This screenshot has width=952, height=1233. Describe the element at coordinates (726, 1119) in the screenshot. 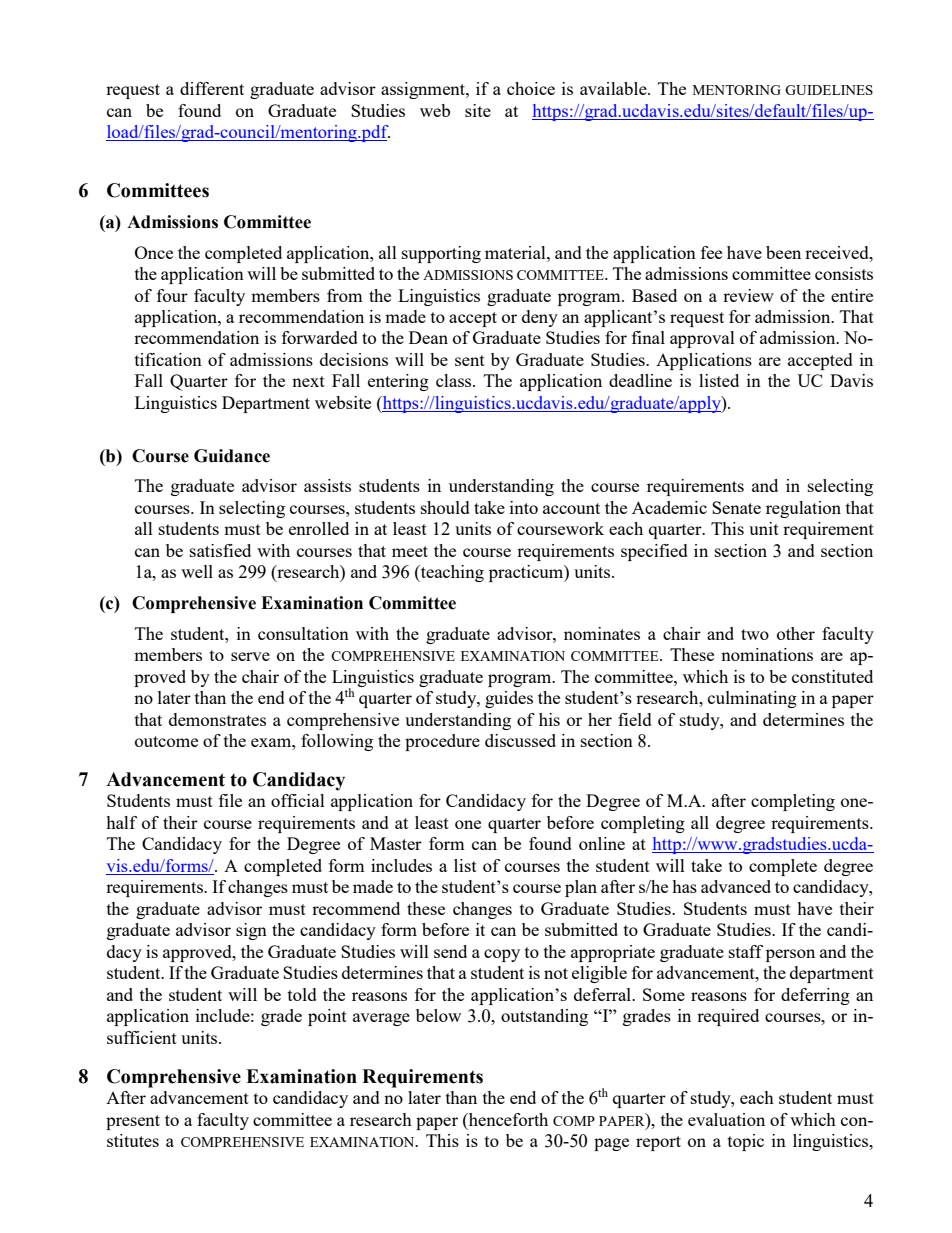

I see `evaluation` at that location.
